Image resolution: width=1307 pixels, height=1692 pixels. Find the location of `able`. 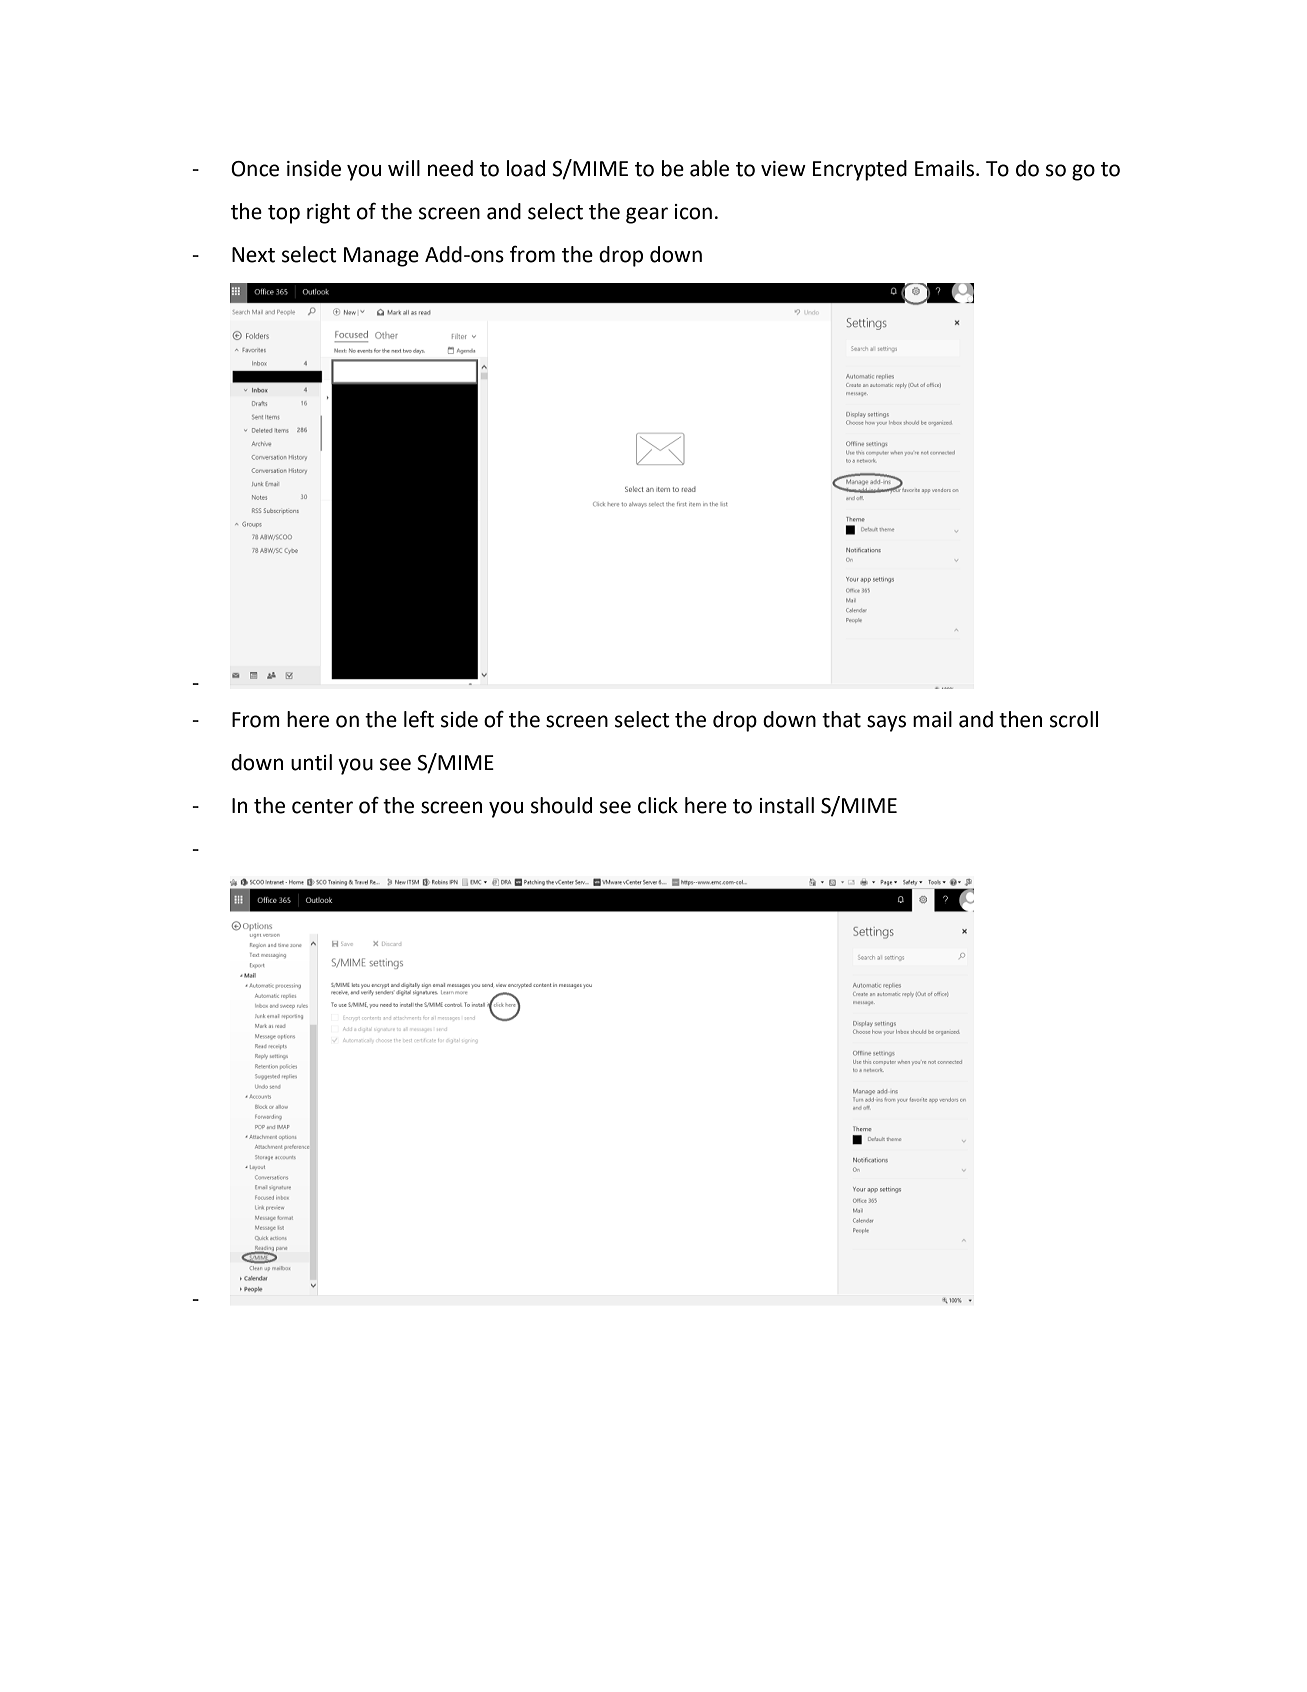

able is located at coordinates (709, 168).
